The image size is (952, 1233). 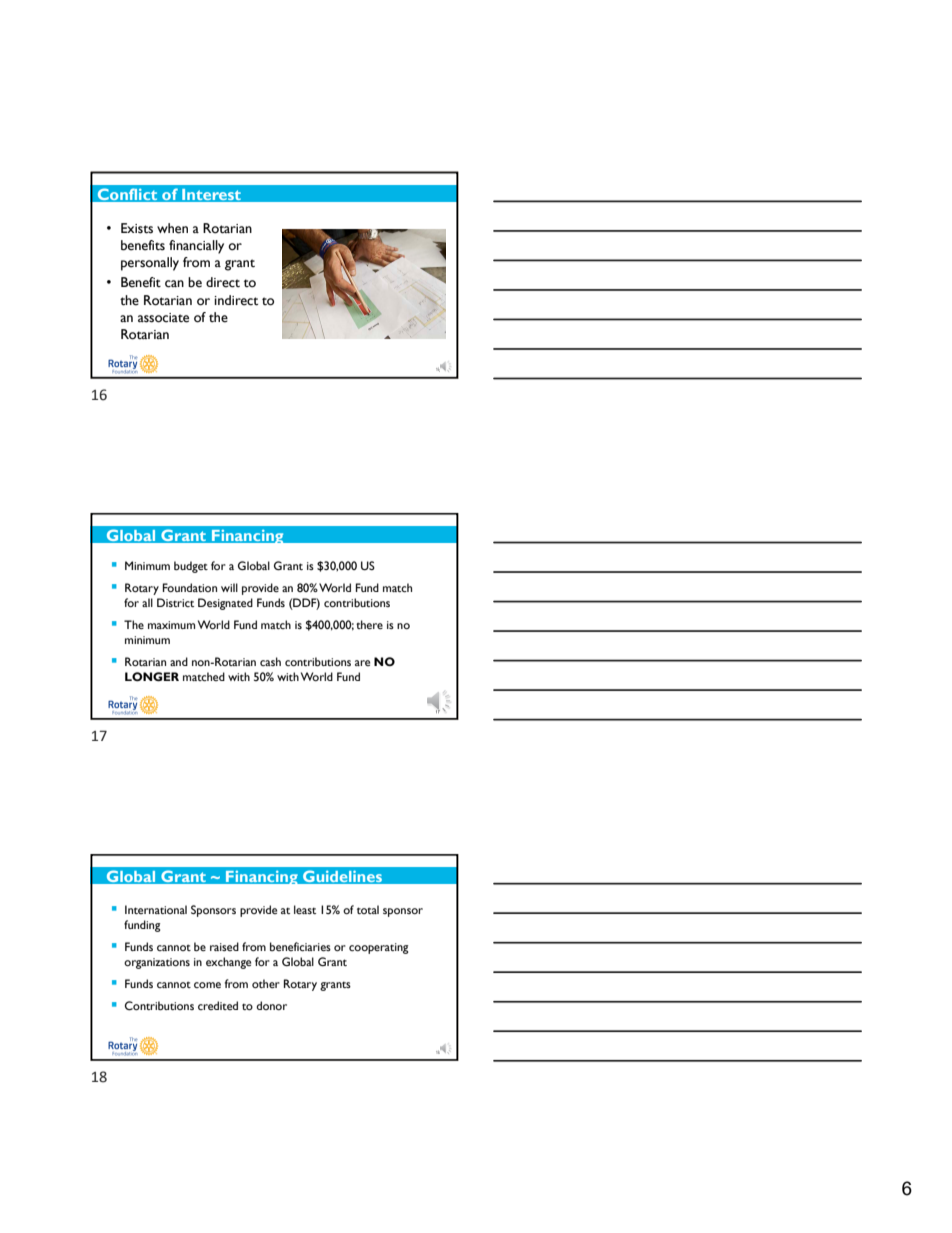 I want to click on financially, so click(x=196, y=247).
